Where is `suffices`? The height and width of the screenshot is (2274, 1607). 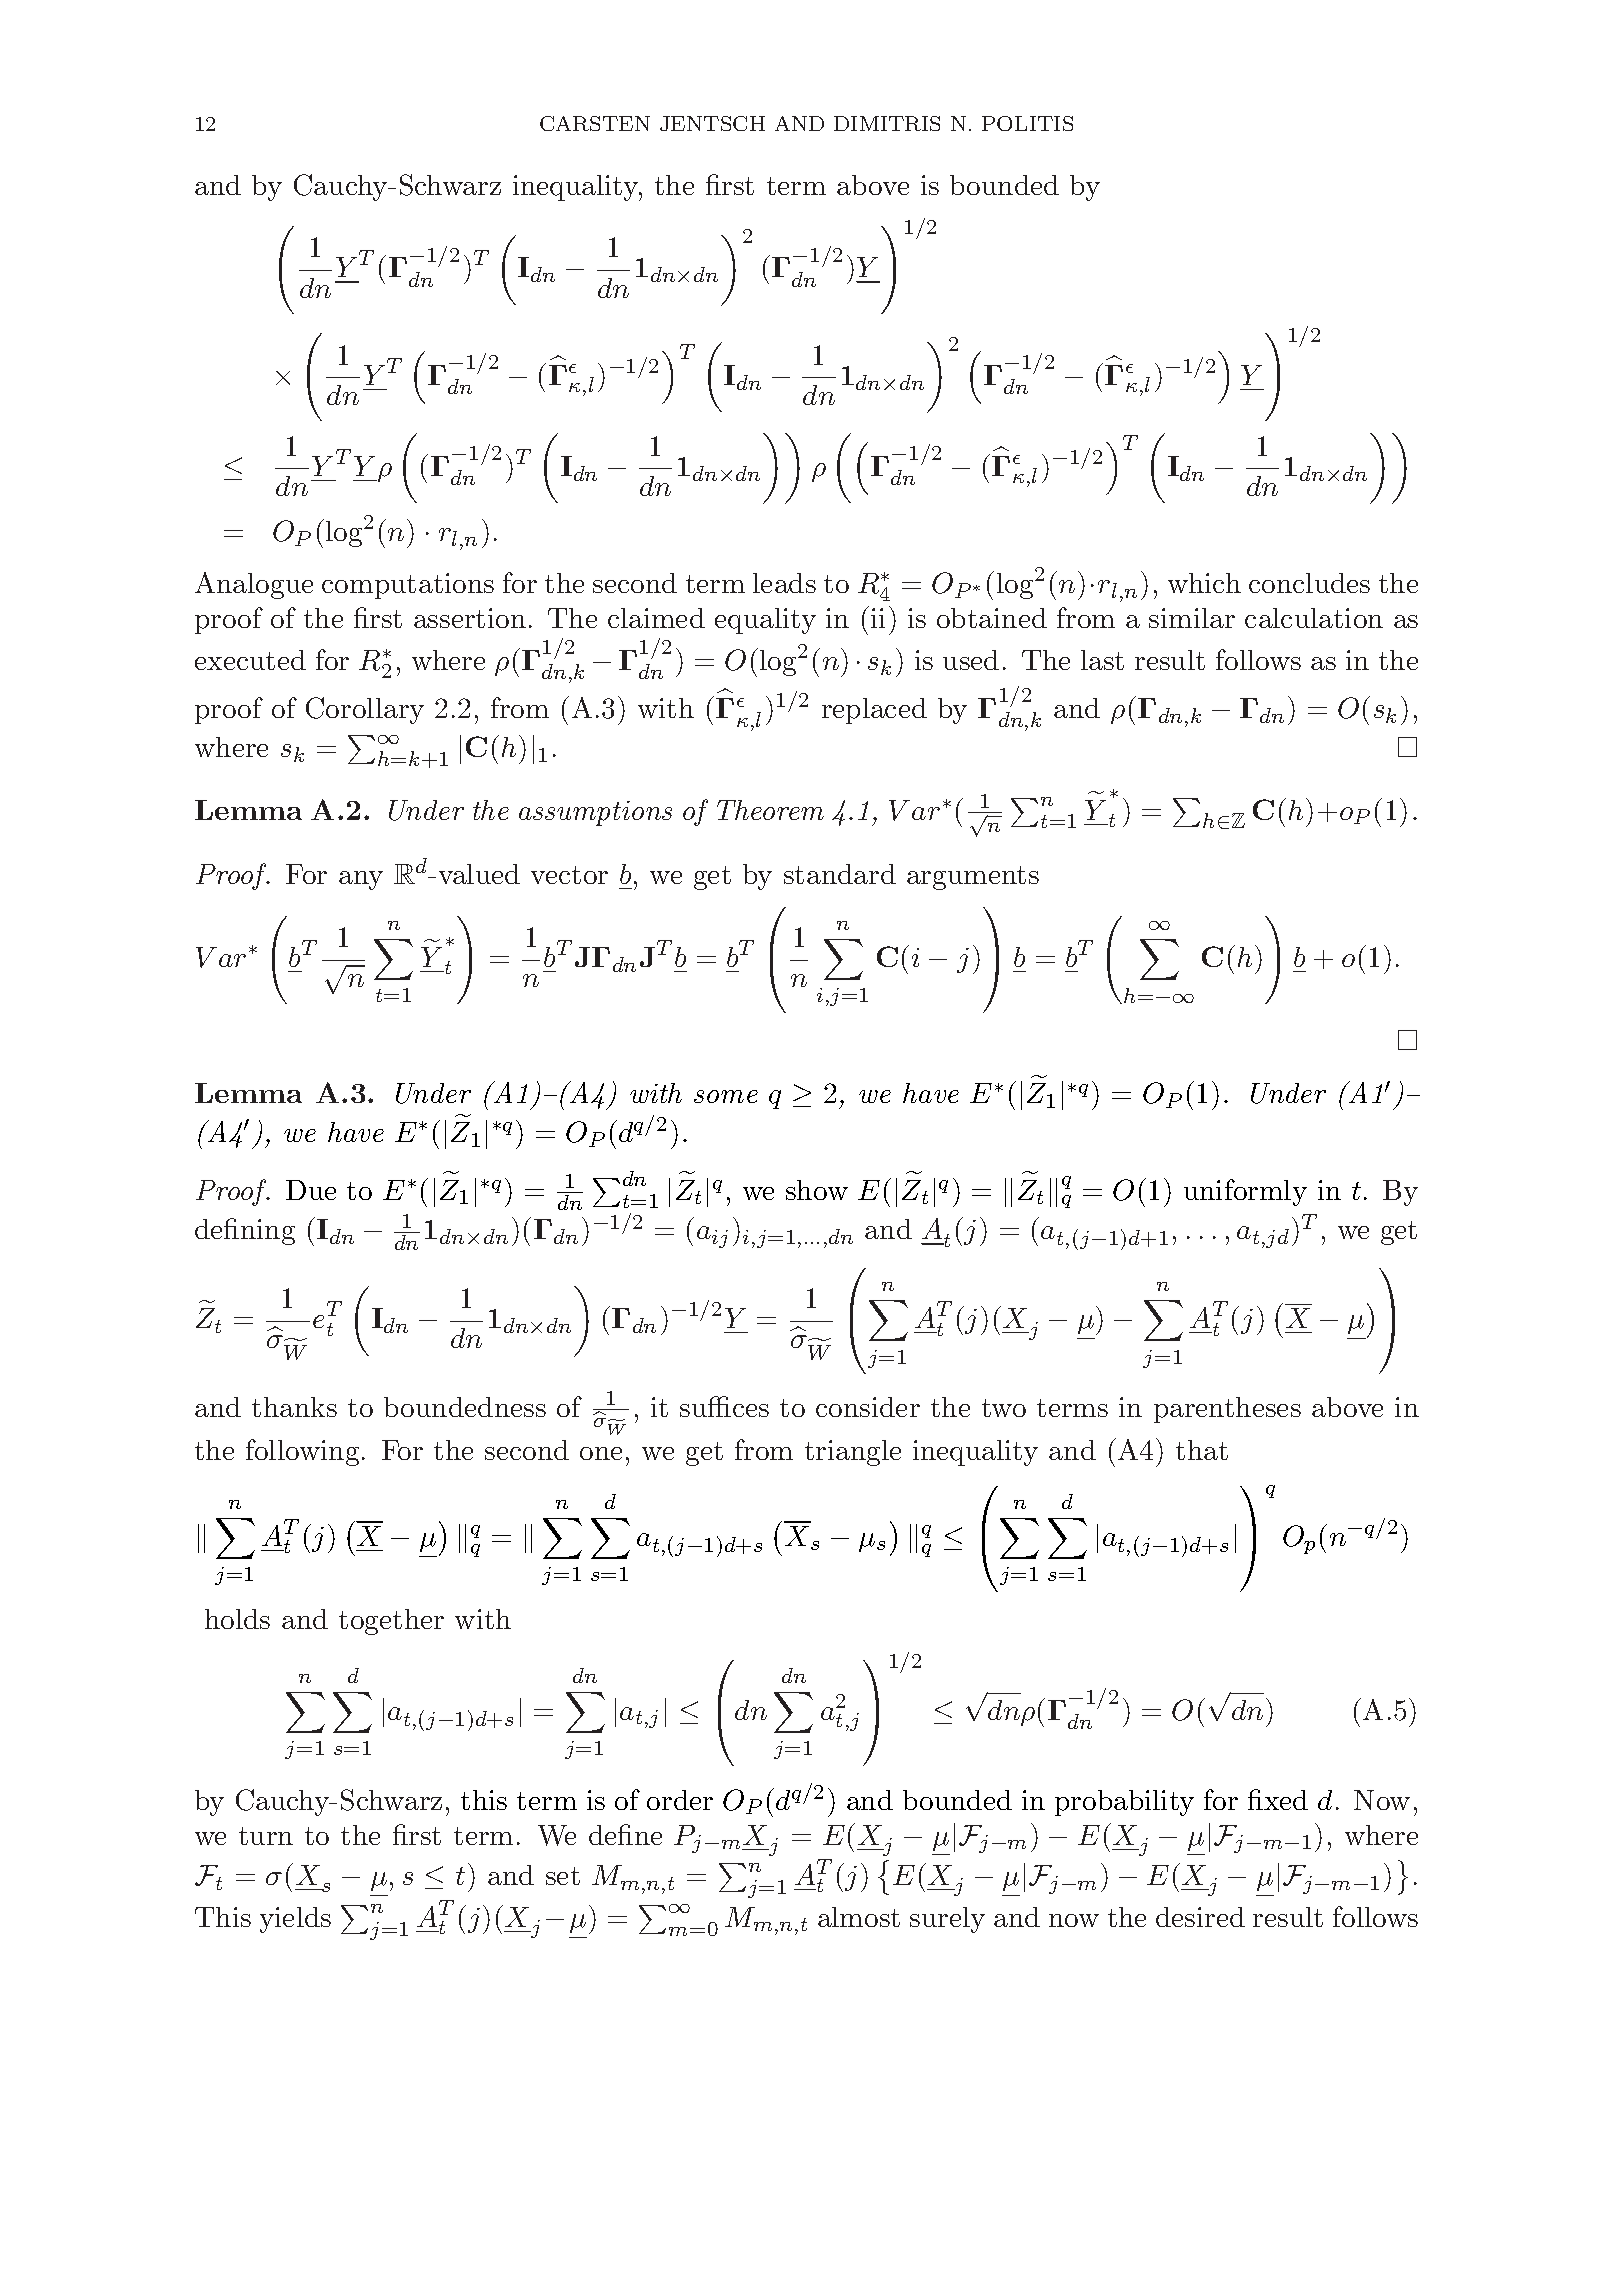
suffices is located at coordinates (724, 1406).
